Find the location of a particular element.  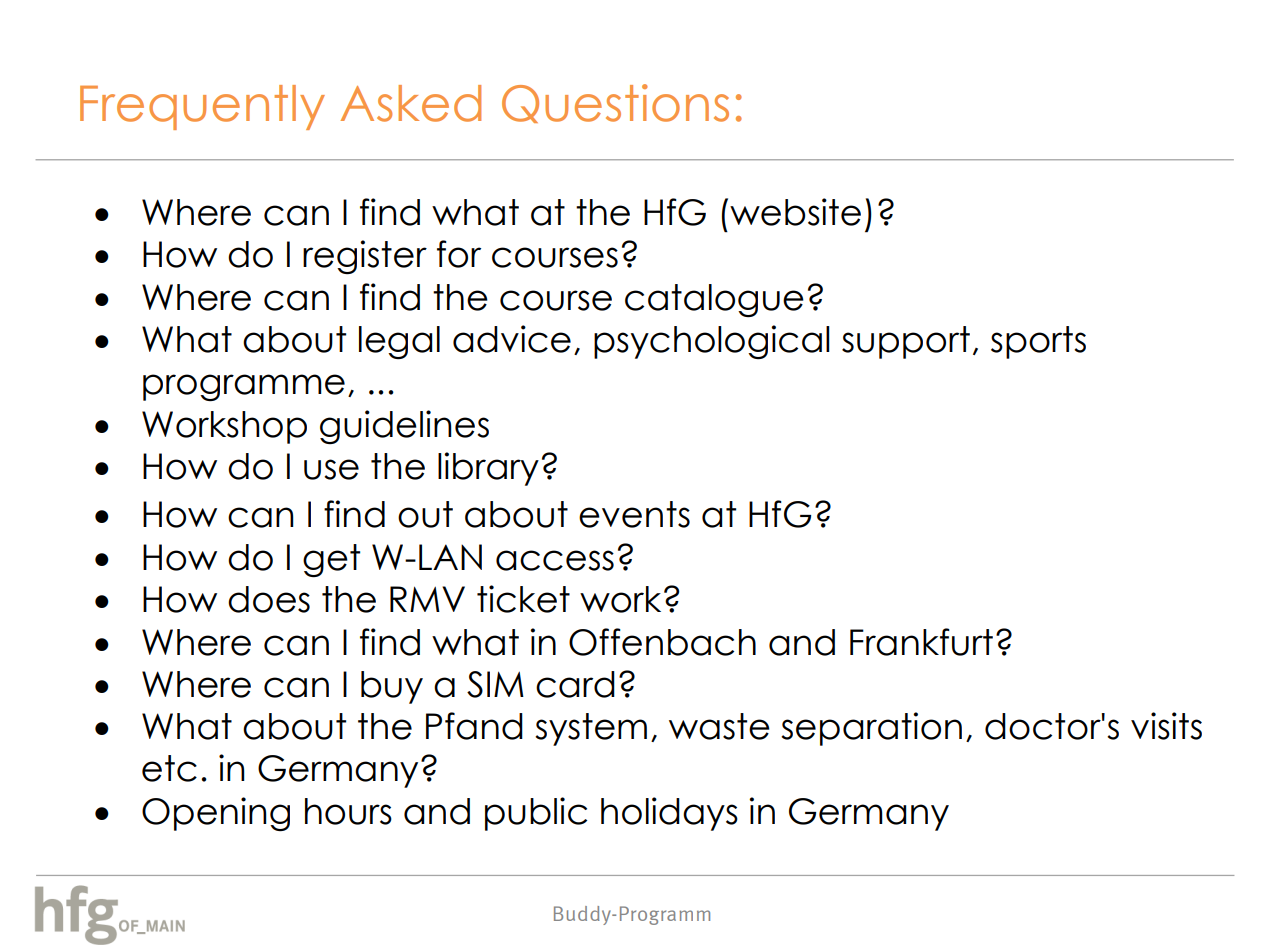

events is located at coordinates (634, 514).
